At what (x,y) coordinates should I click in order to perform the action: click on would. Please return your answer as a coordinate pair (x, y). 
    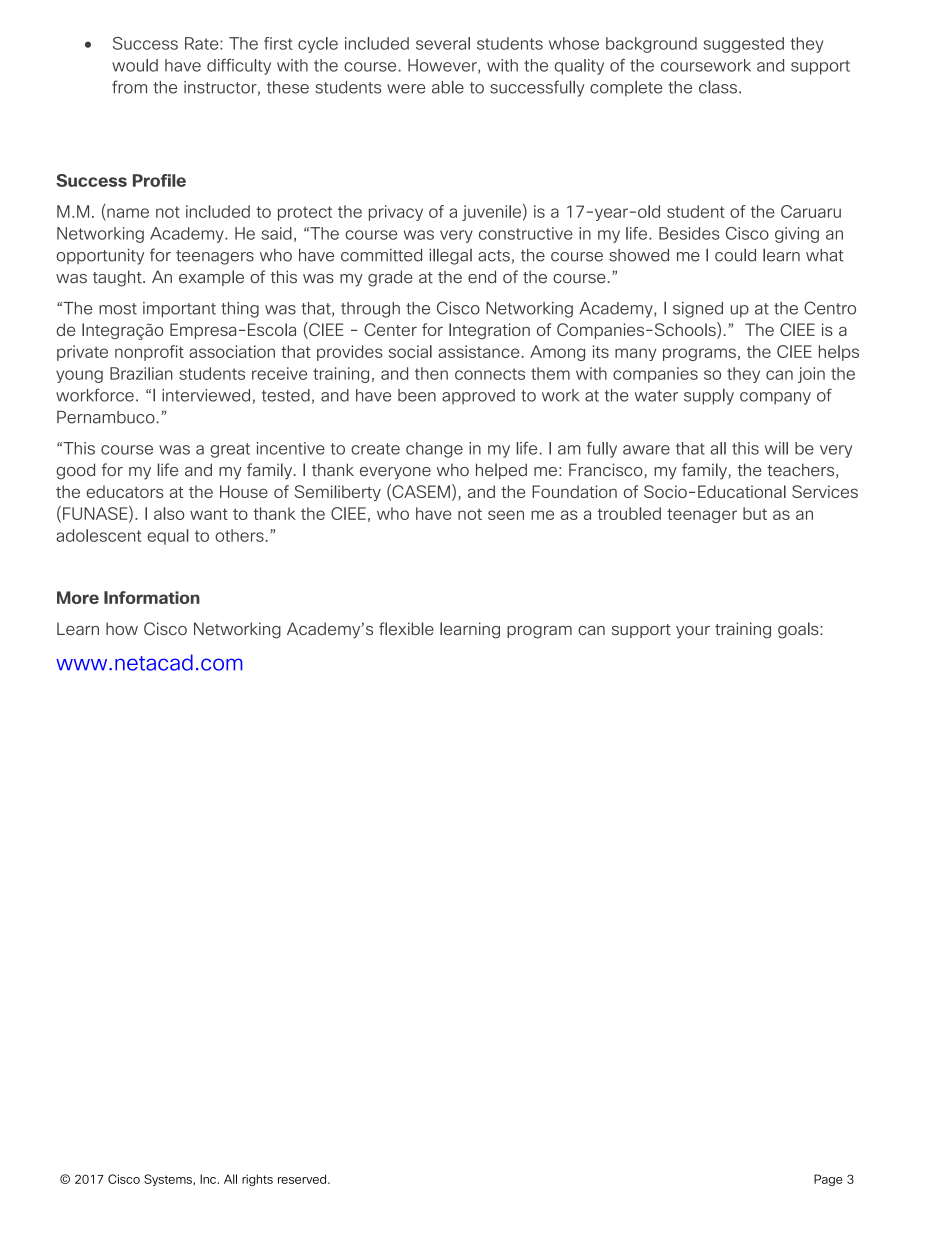
    Looking at the image, I should click on (135, 65).
